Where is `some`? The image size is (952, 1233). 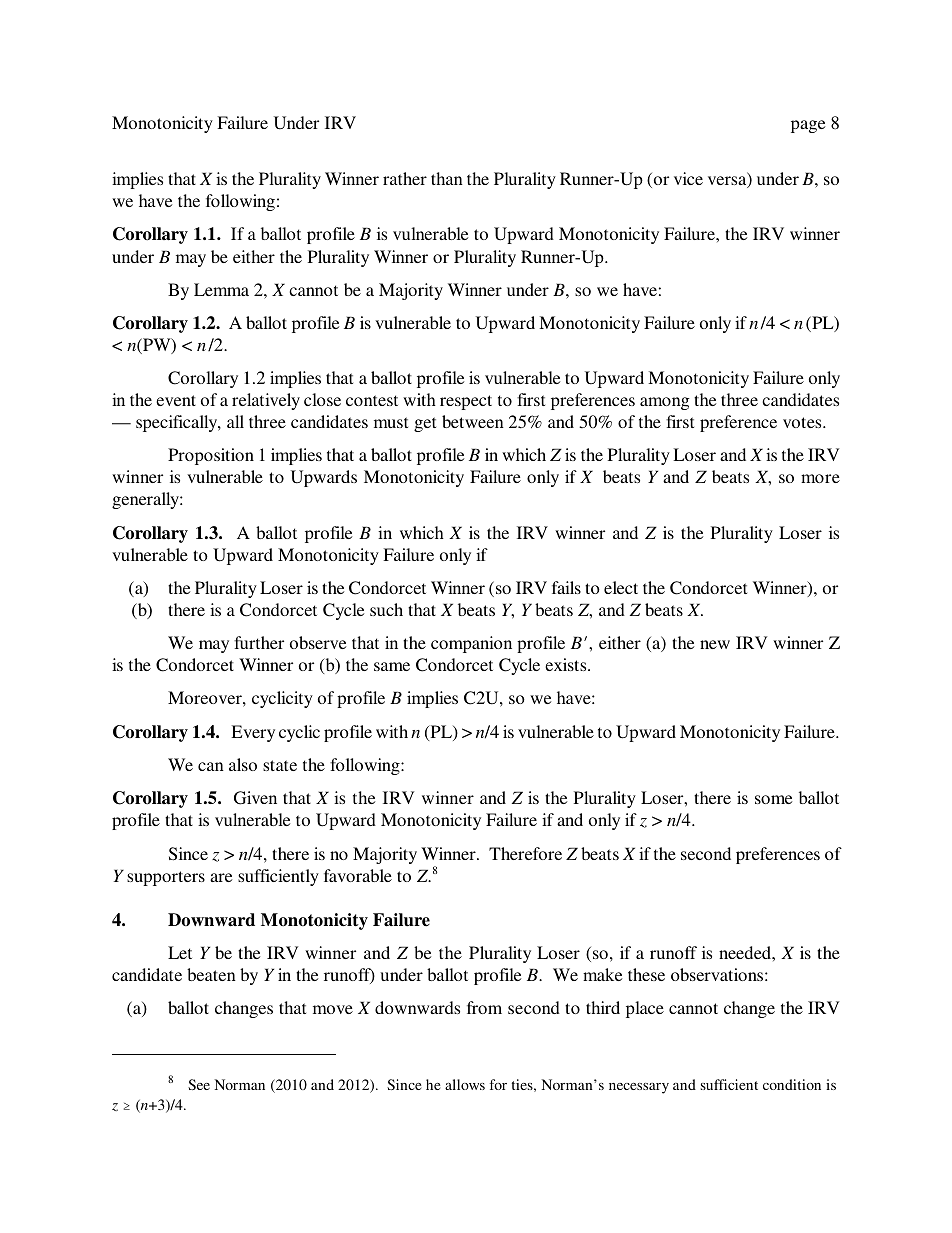
some is located at coordinates (773, 799).
